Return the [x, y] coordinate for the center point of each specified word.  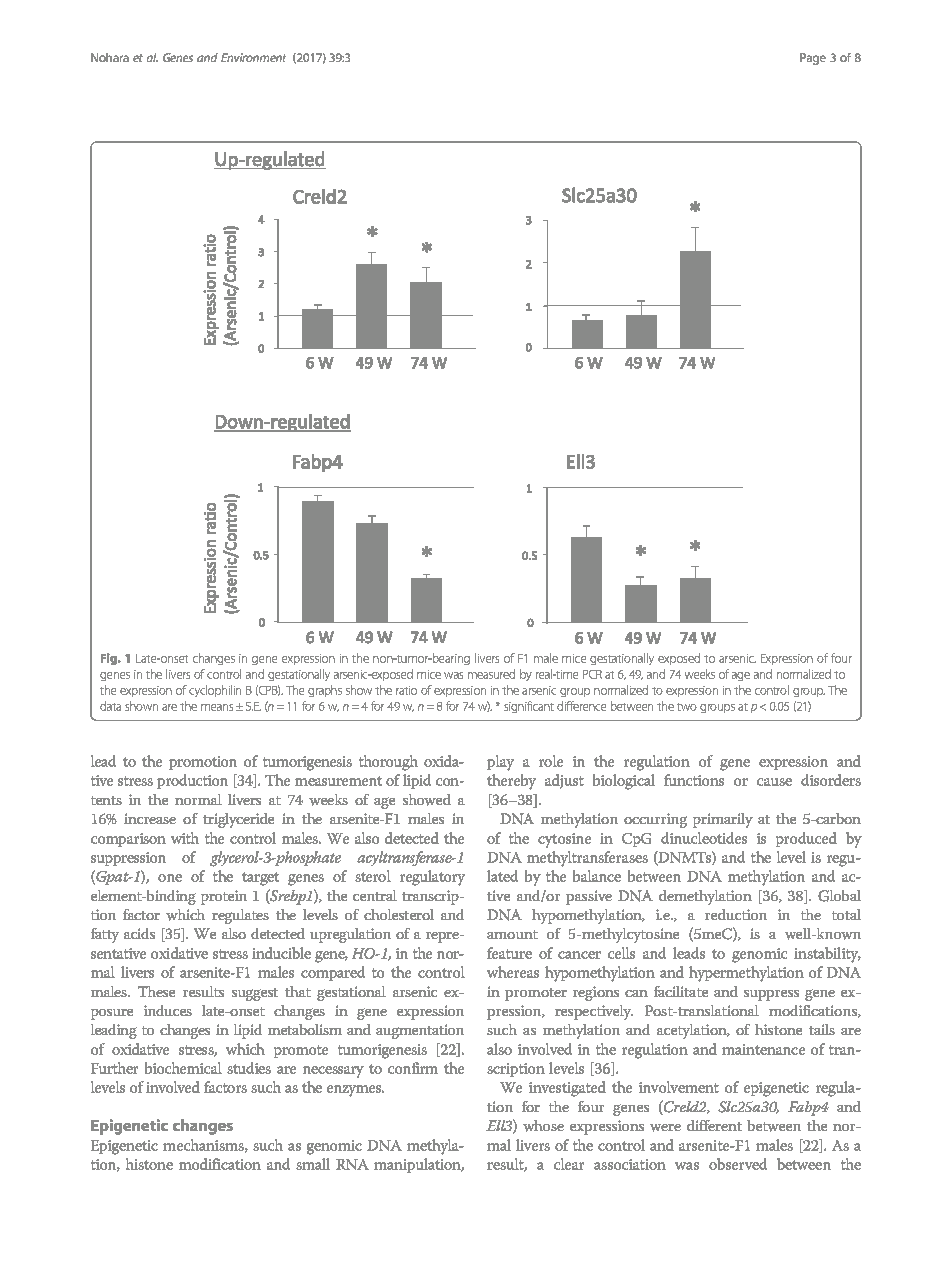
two [687, 707]
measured [491, 674]
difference [581, 706]
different [714, 1125]
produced [806, 839]
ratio [406, 690]
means [217, 707]
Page [813, 59]
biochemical [183, 1068]
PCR [592, 674]
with [185, 838]
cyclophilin [215, 691]
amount [512, 934]
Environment [253, 57]
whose [543, 1126]
